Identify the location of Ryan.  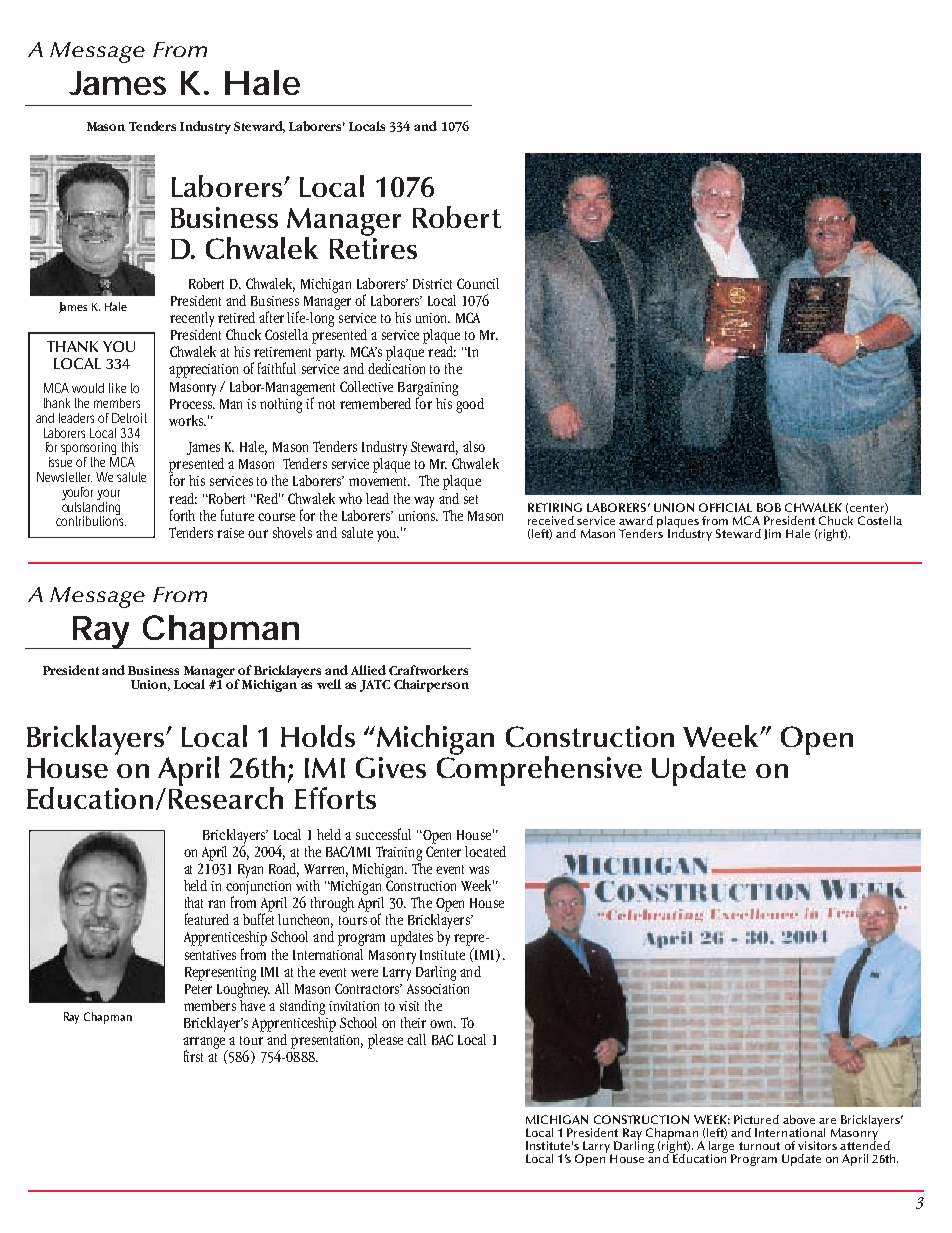
(250, 871).
